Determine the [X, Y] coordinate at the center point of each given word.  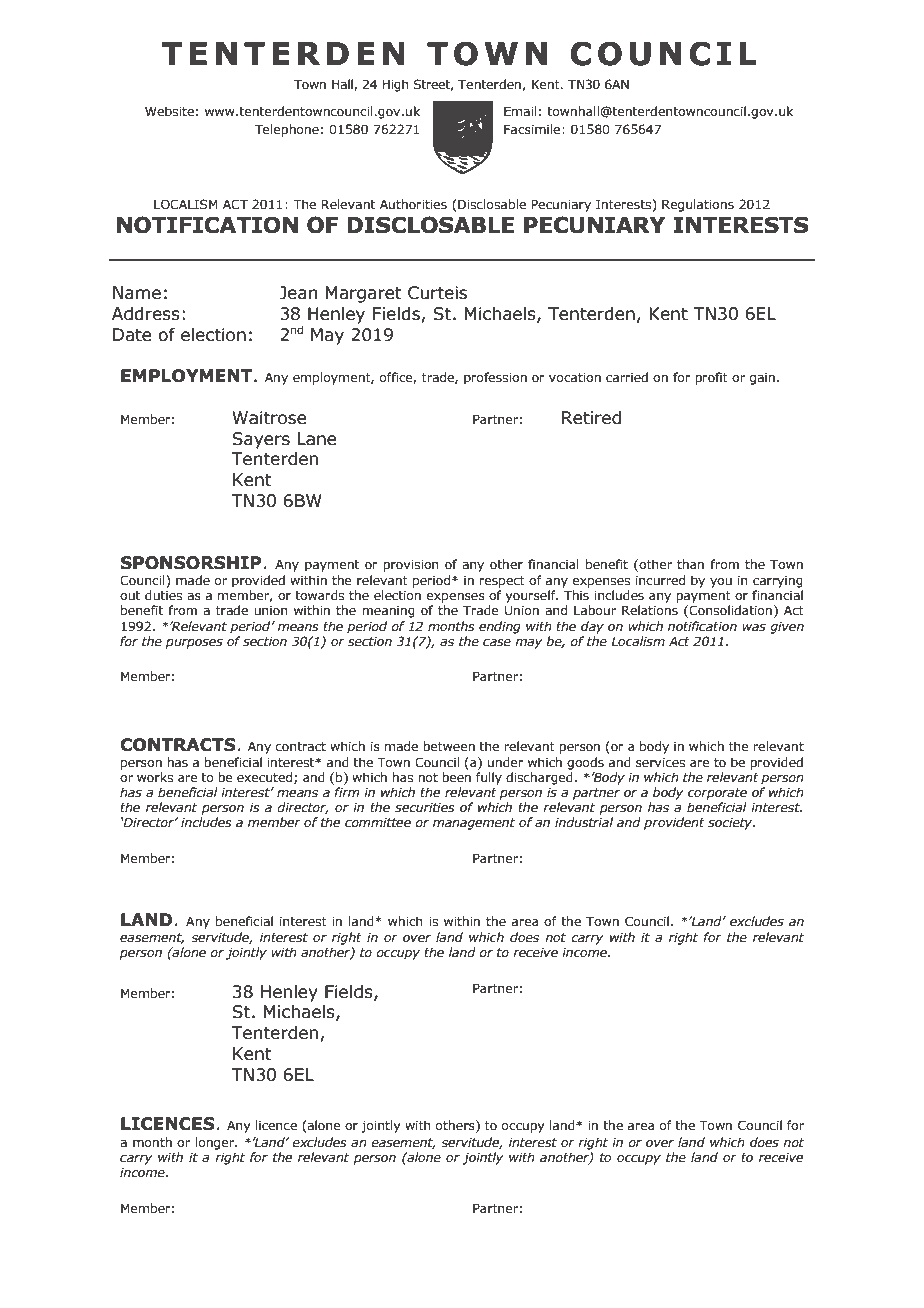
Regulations [698, 205]
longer [216, 1143]
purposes [194, 644]
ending [500, 627]
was [754, 627]
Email [520, 111]
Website [169, 111]
